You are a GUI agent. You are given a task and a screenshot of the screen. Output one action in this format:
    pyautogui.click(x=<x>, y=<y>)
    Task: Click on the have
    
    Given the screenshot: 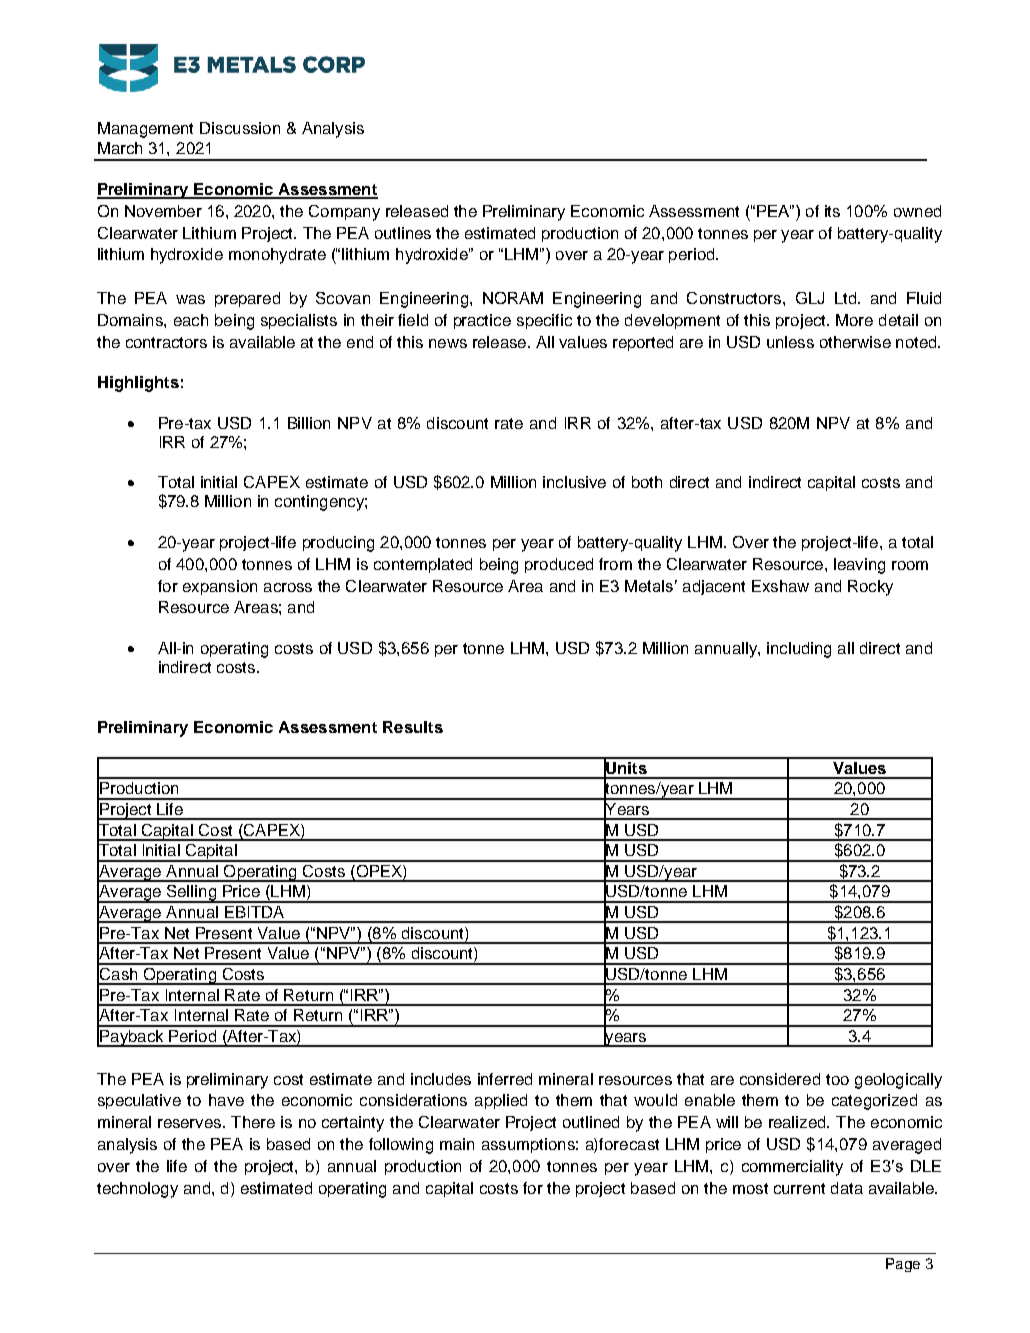 What is the action you would take?
    pyautogui.click(x=226, y=1100)
